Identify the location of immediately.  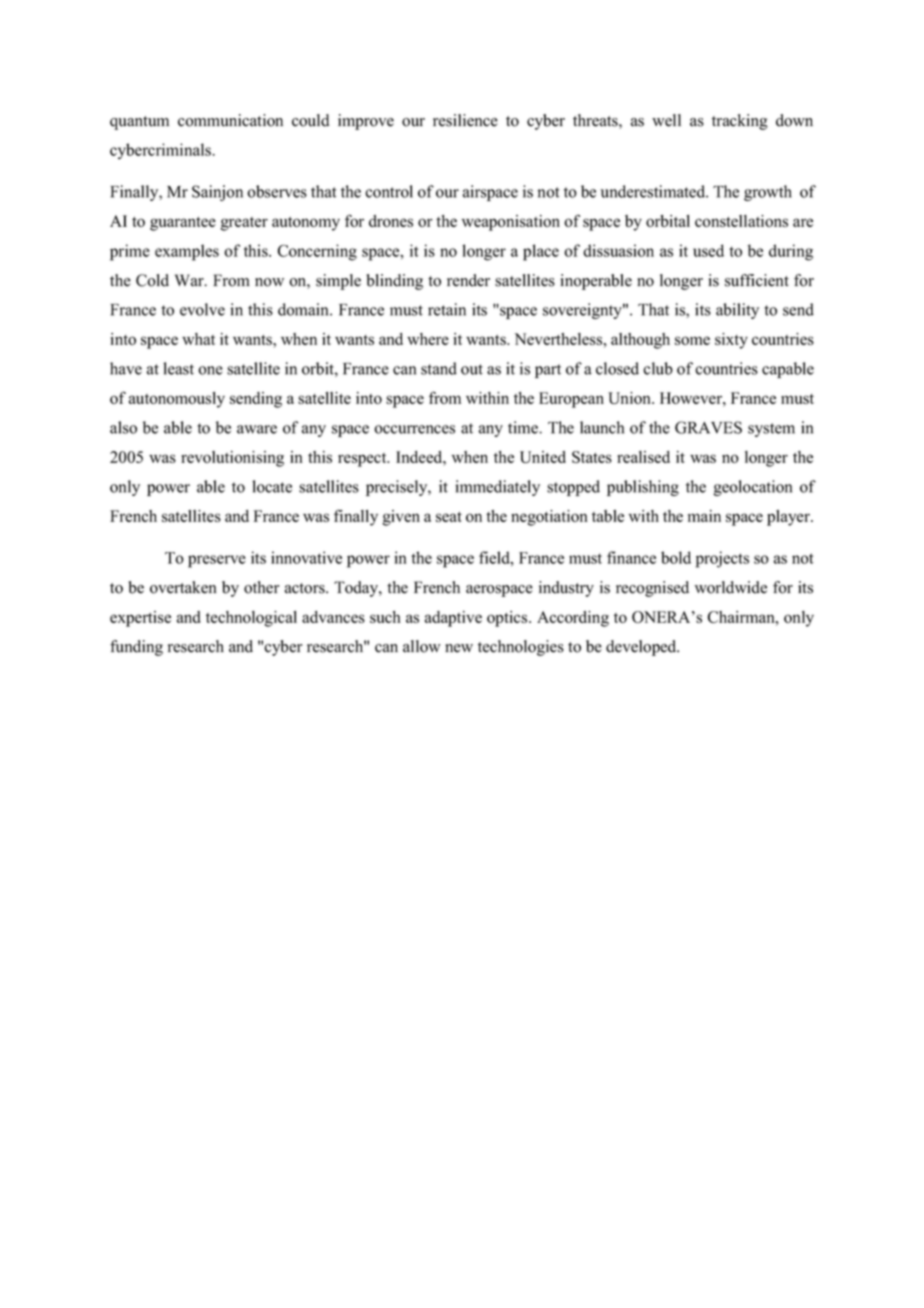
(497, 488).
